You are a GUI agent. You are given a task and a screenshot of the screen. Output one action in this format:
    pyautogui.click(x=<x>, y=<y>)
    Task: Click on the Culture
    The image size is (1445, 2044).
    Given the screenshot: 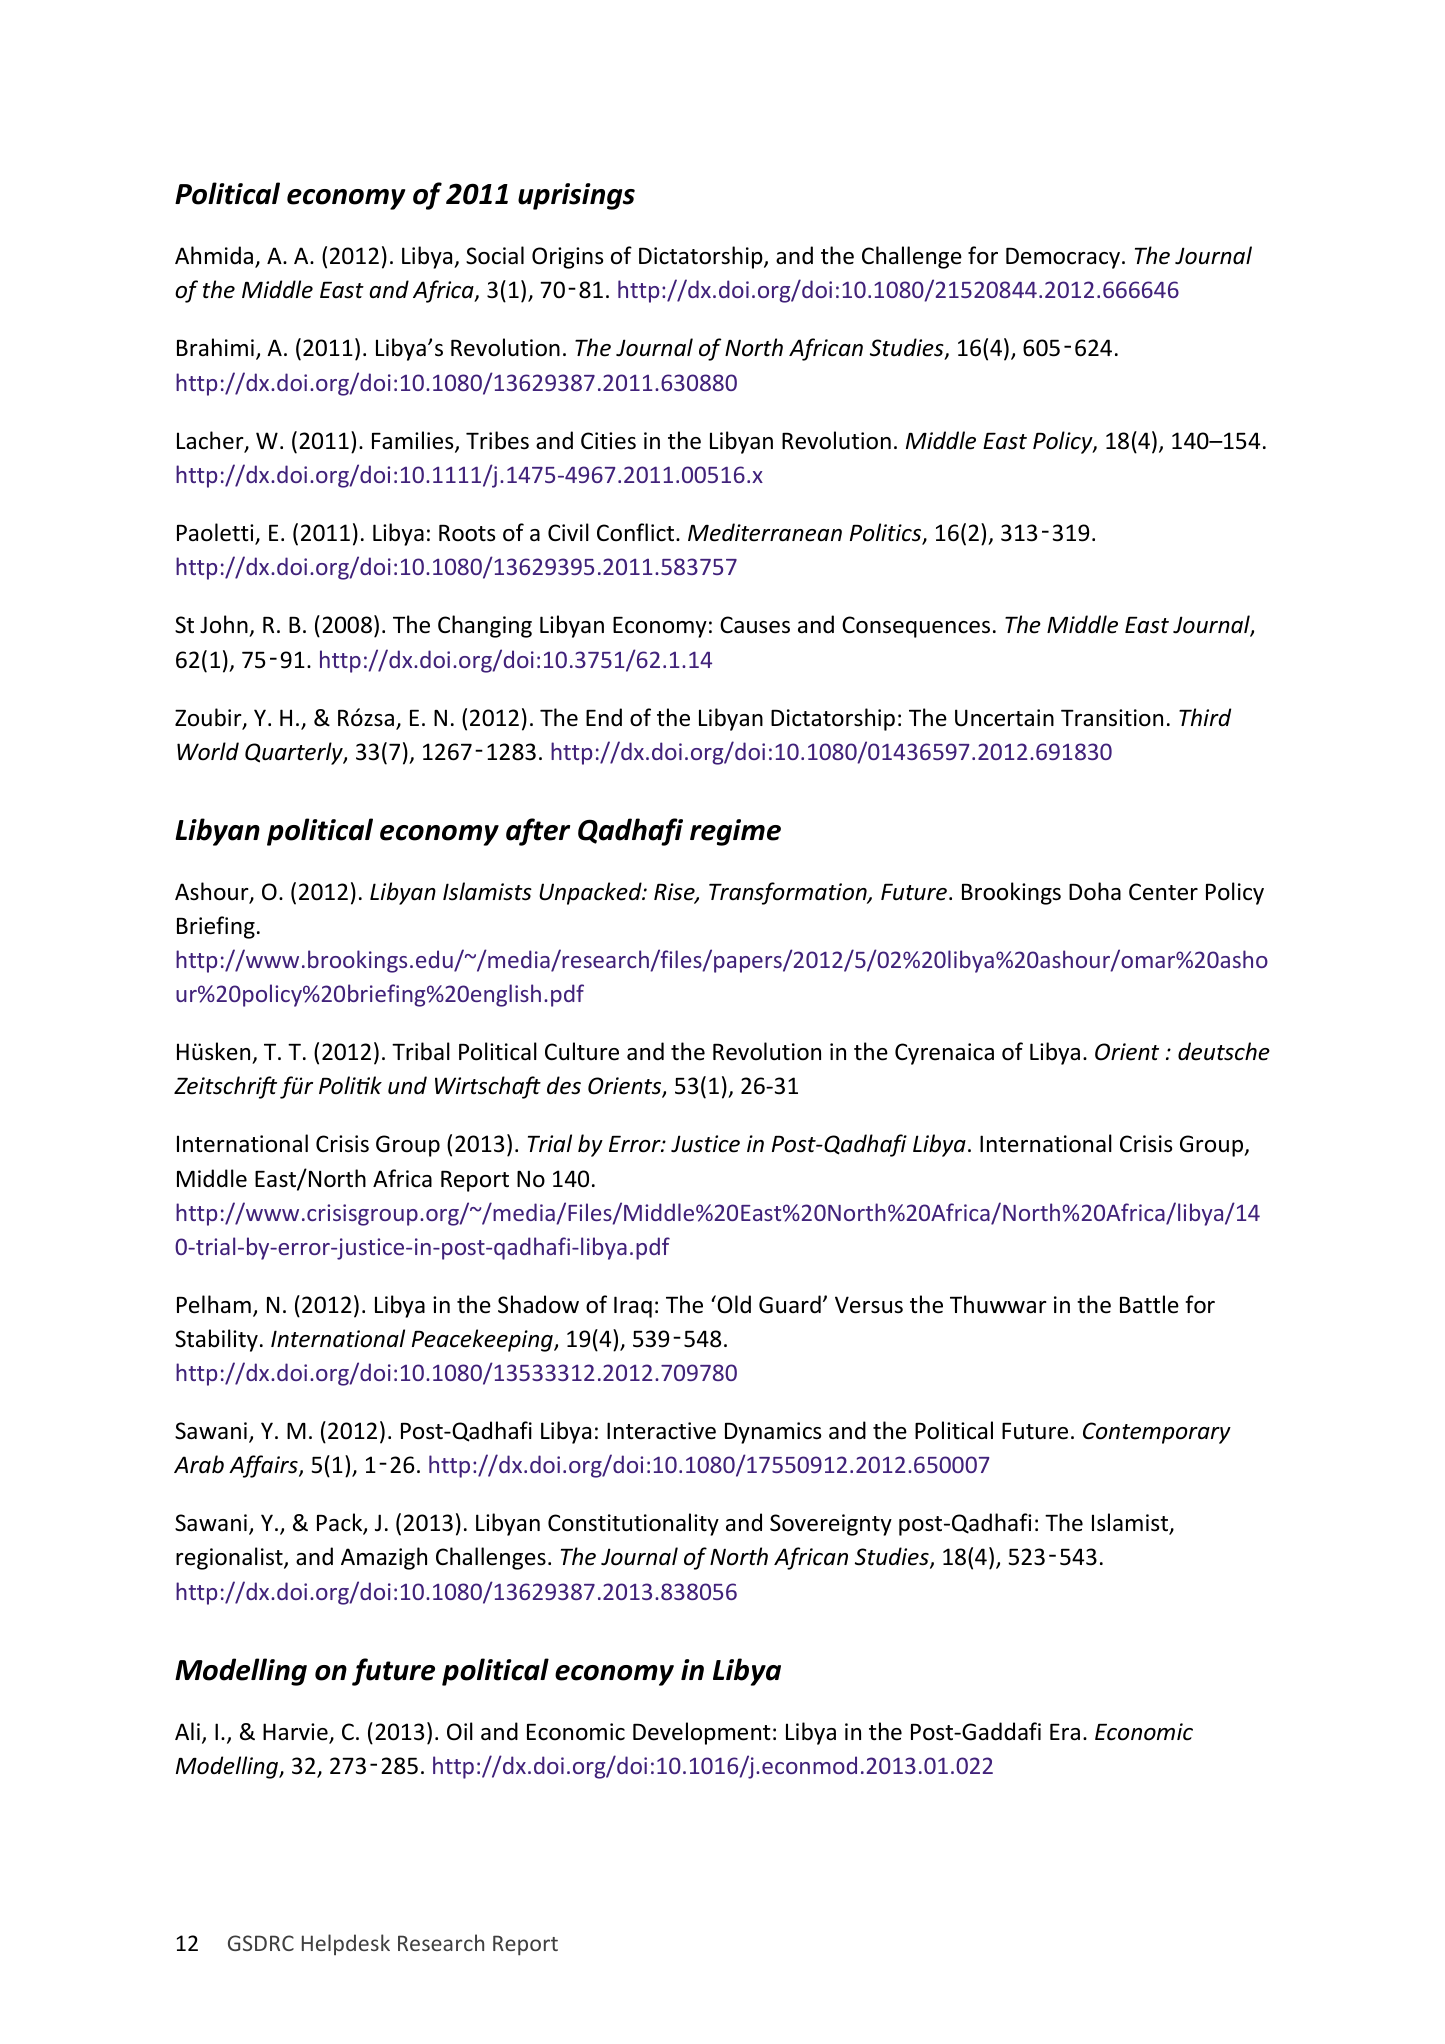 What is the action you would take?
    pyautogui.click(x=582, y=1051)
